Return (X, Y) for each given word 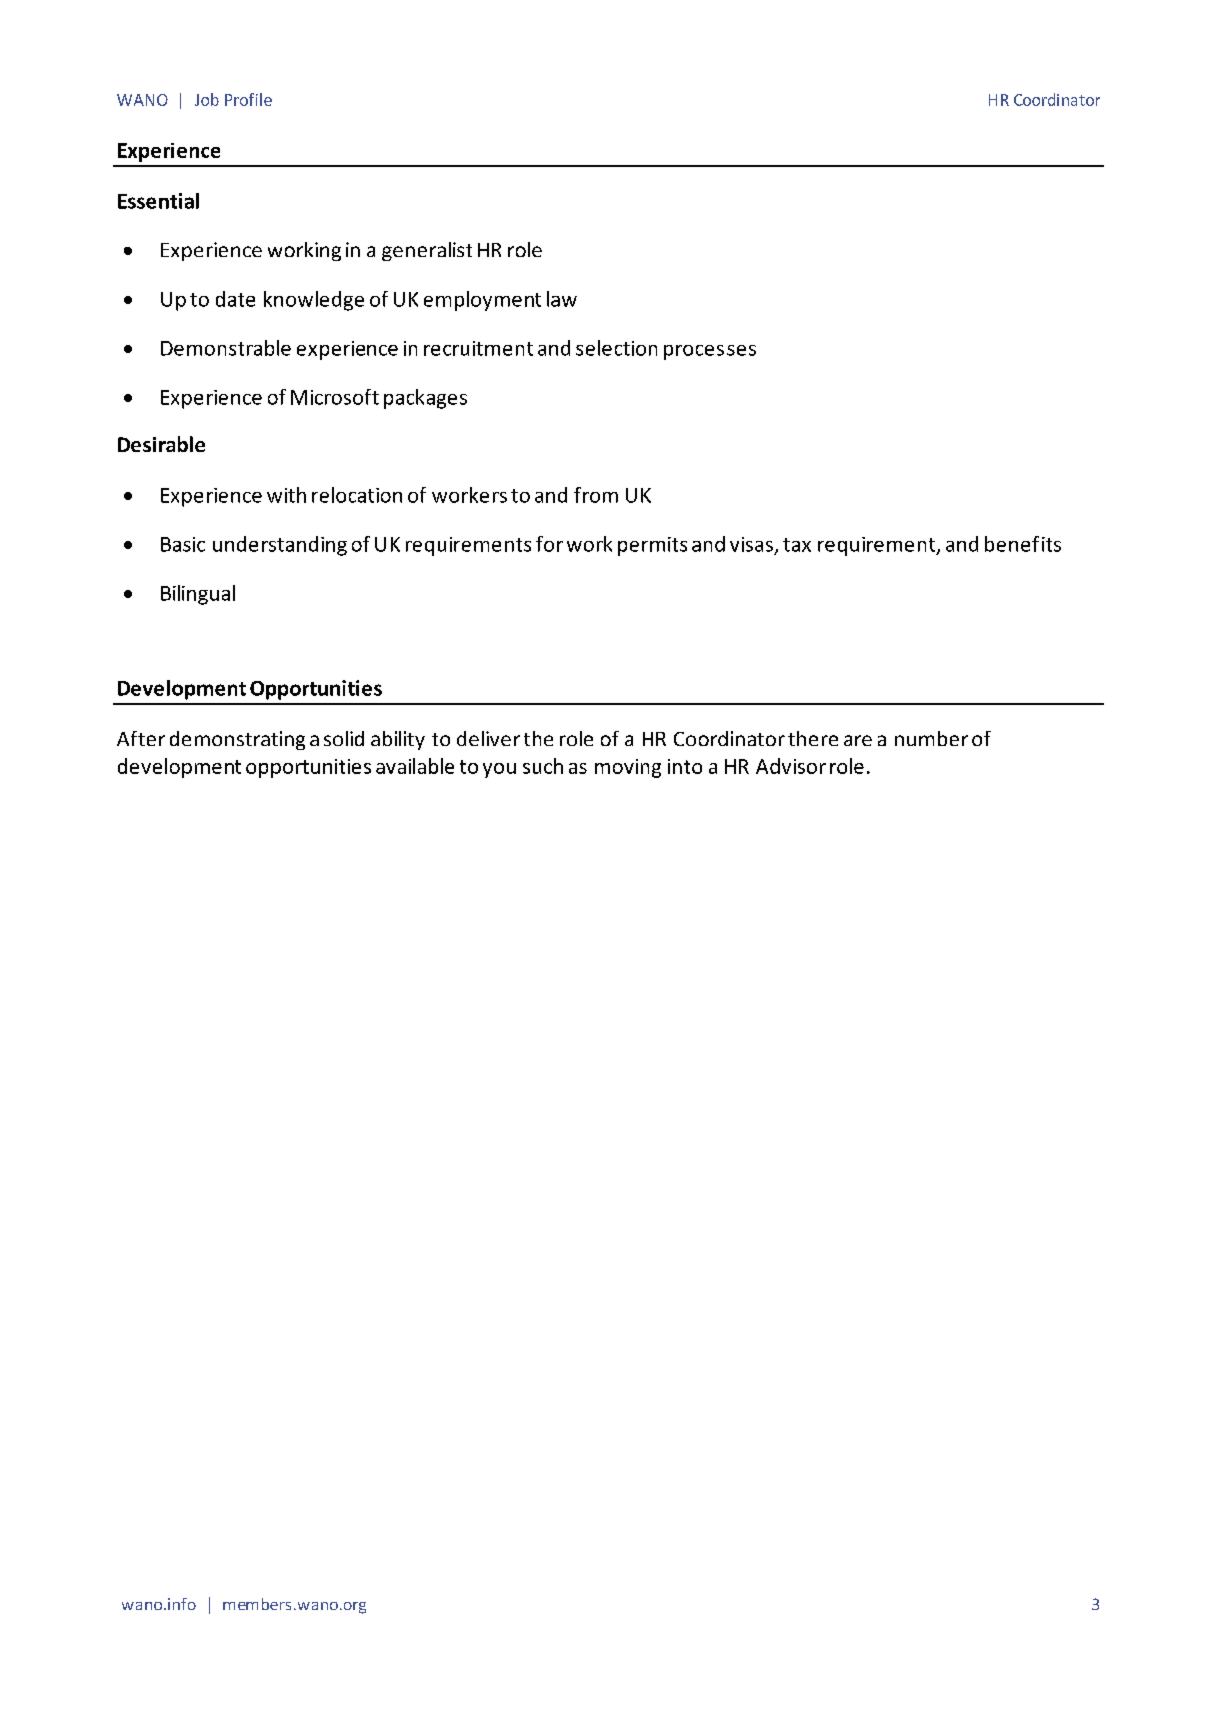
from (596, 495)
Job (207, 99)
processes (710, 352)
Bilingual (198, 595)
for (549, 544)
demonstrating (237, 740)
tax (797, 545)
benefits (1023, 544)
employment (482, 301)
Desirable (161, 444)
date (235, 299)
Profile (248, 99)
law (562, 299)
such (543, 766)
